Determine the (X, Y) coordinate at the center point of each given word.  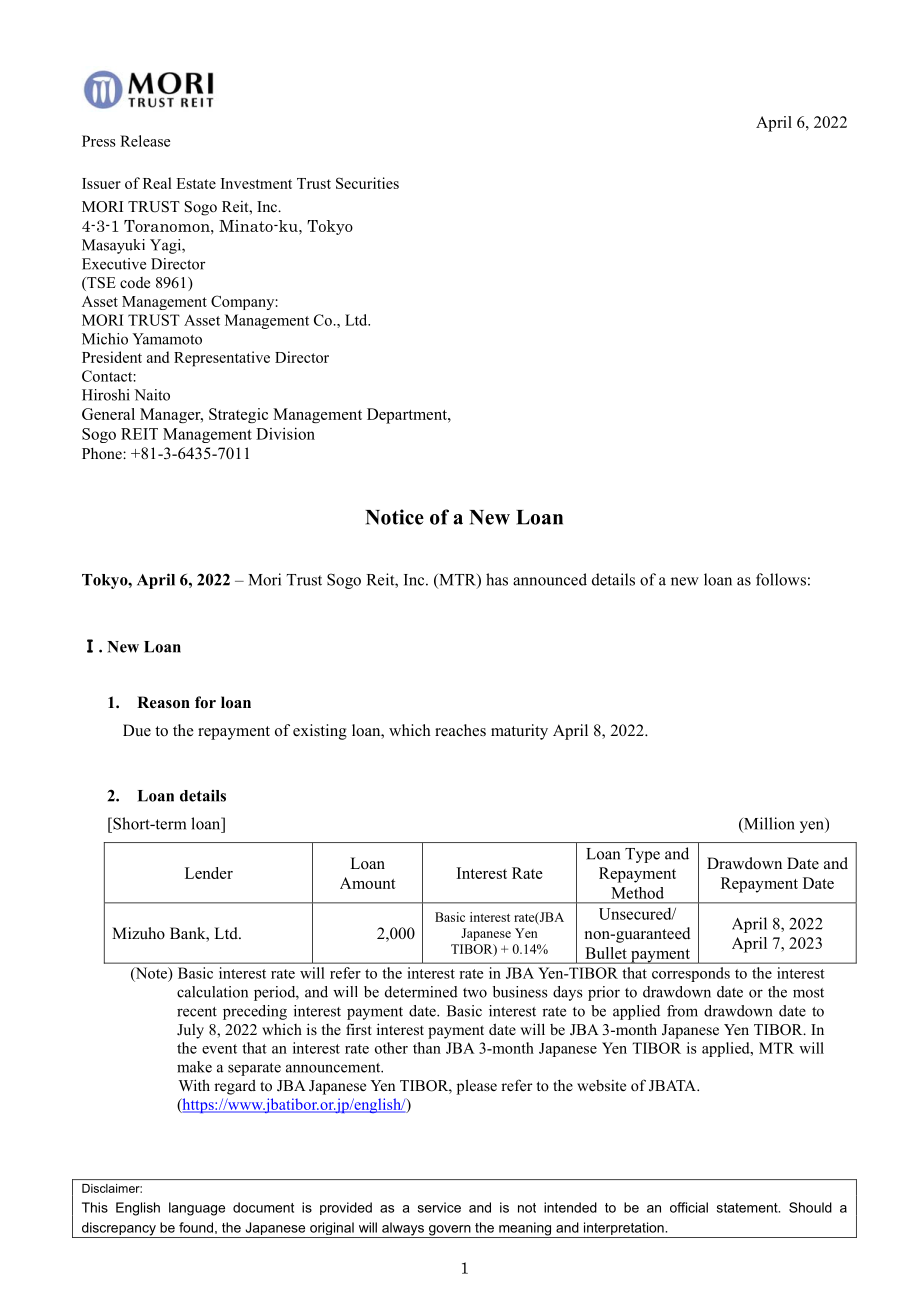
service (439, 1207)
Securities (367, 183)
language (197, 1209)
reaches (460, 730)
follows (781, 579)
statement (748, 1208)
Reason (163, 702)
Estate (196, 183)
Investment (256, 183)
